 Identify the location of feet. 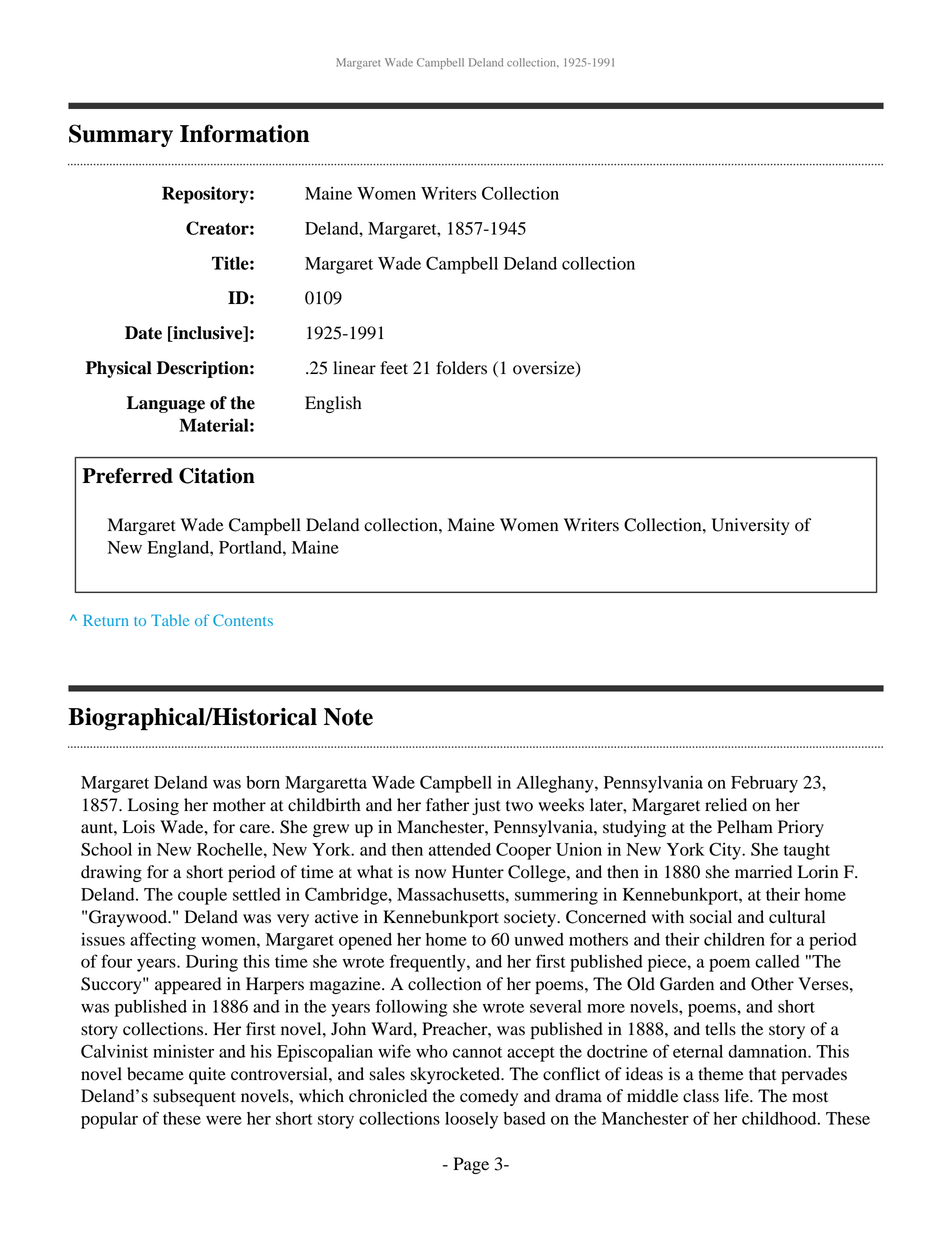
(394, 368).
